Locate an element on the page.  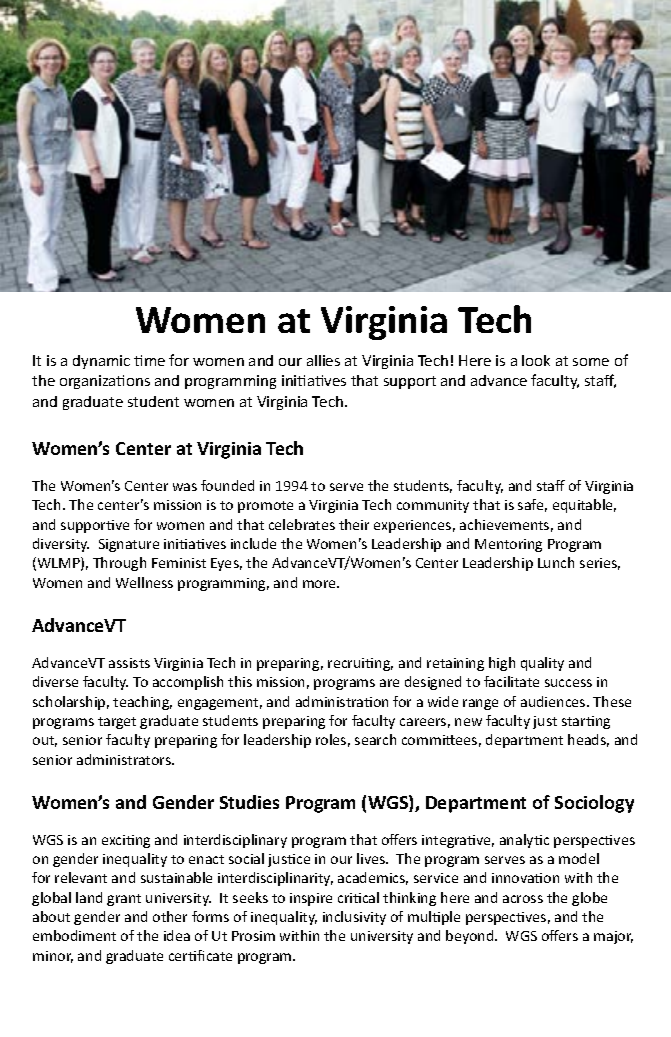
look is located at coordinates (536, 360).
